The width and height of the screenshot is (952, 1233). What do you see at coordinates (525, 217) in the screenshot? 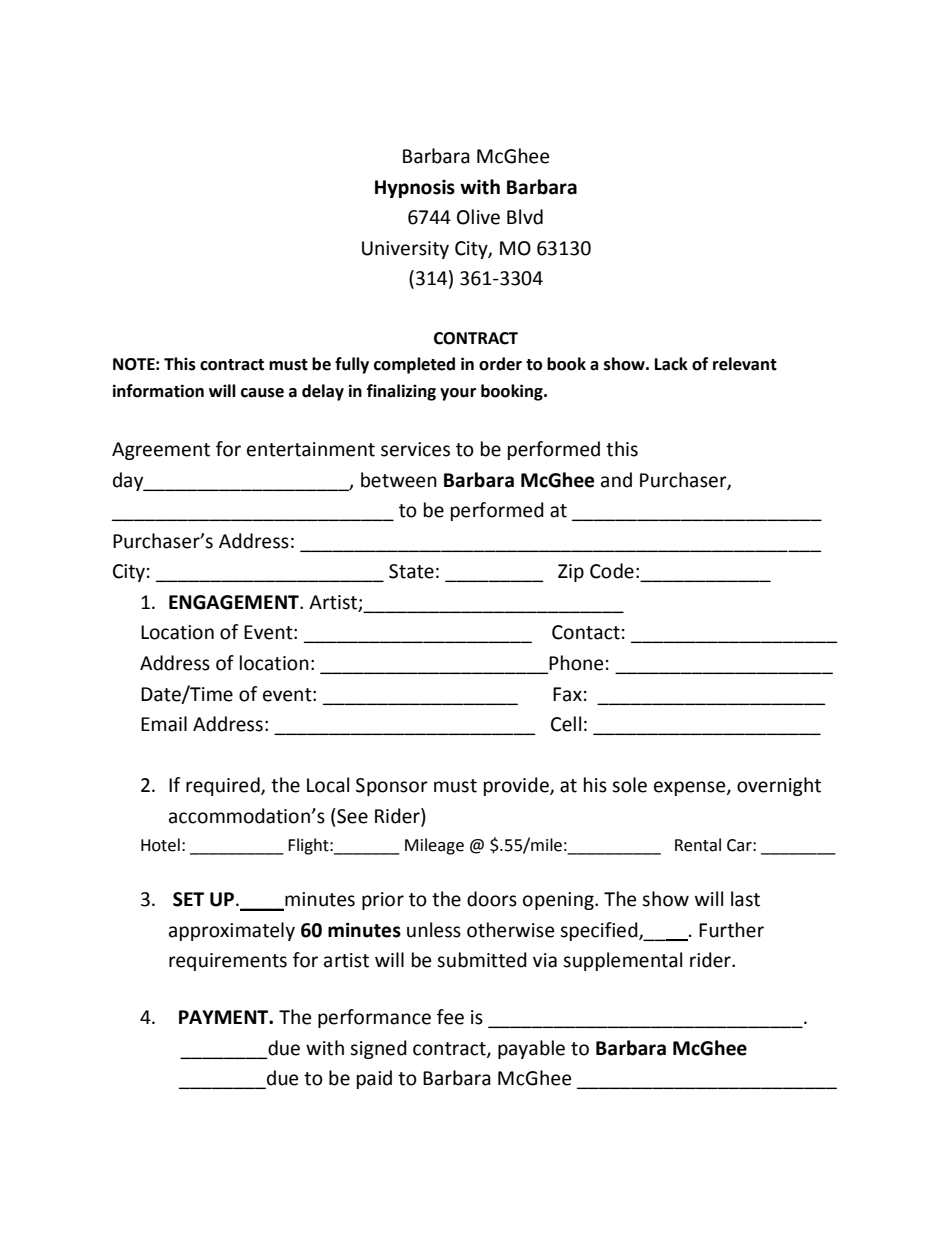
I see `Blvd` at bounding box center [525, 217].
